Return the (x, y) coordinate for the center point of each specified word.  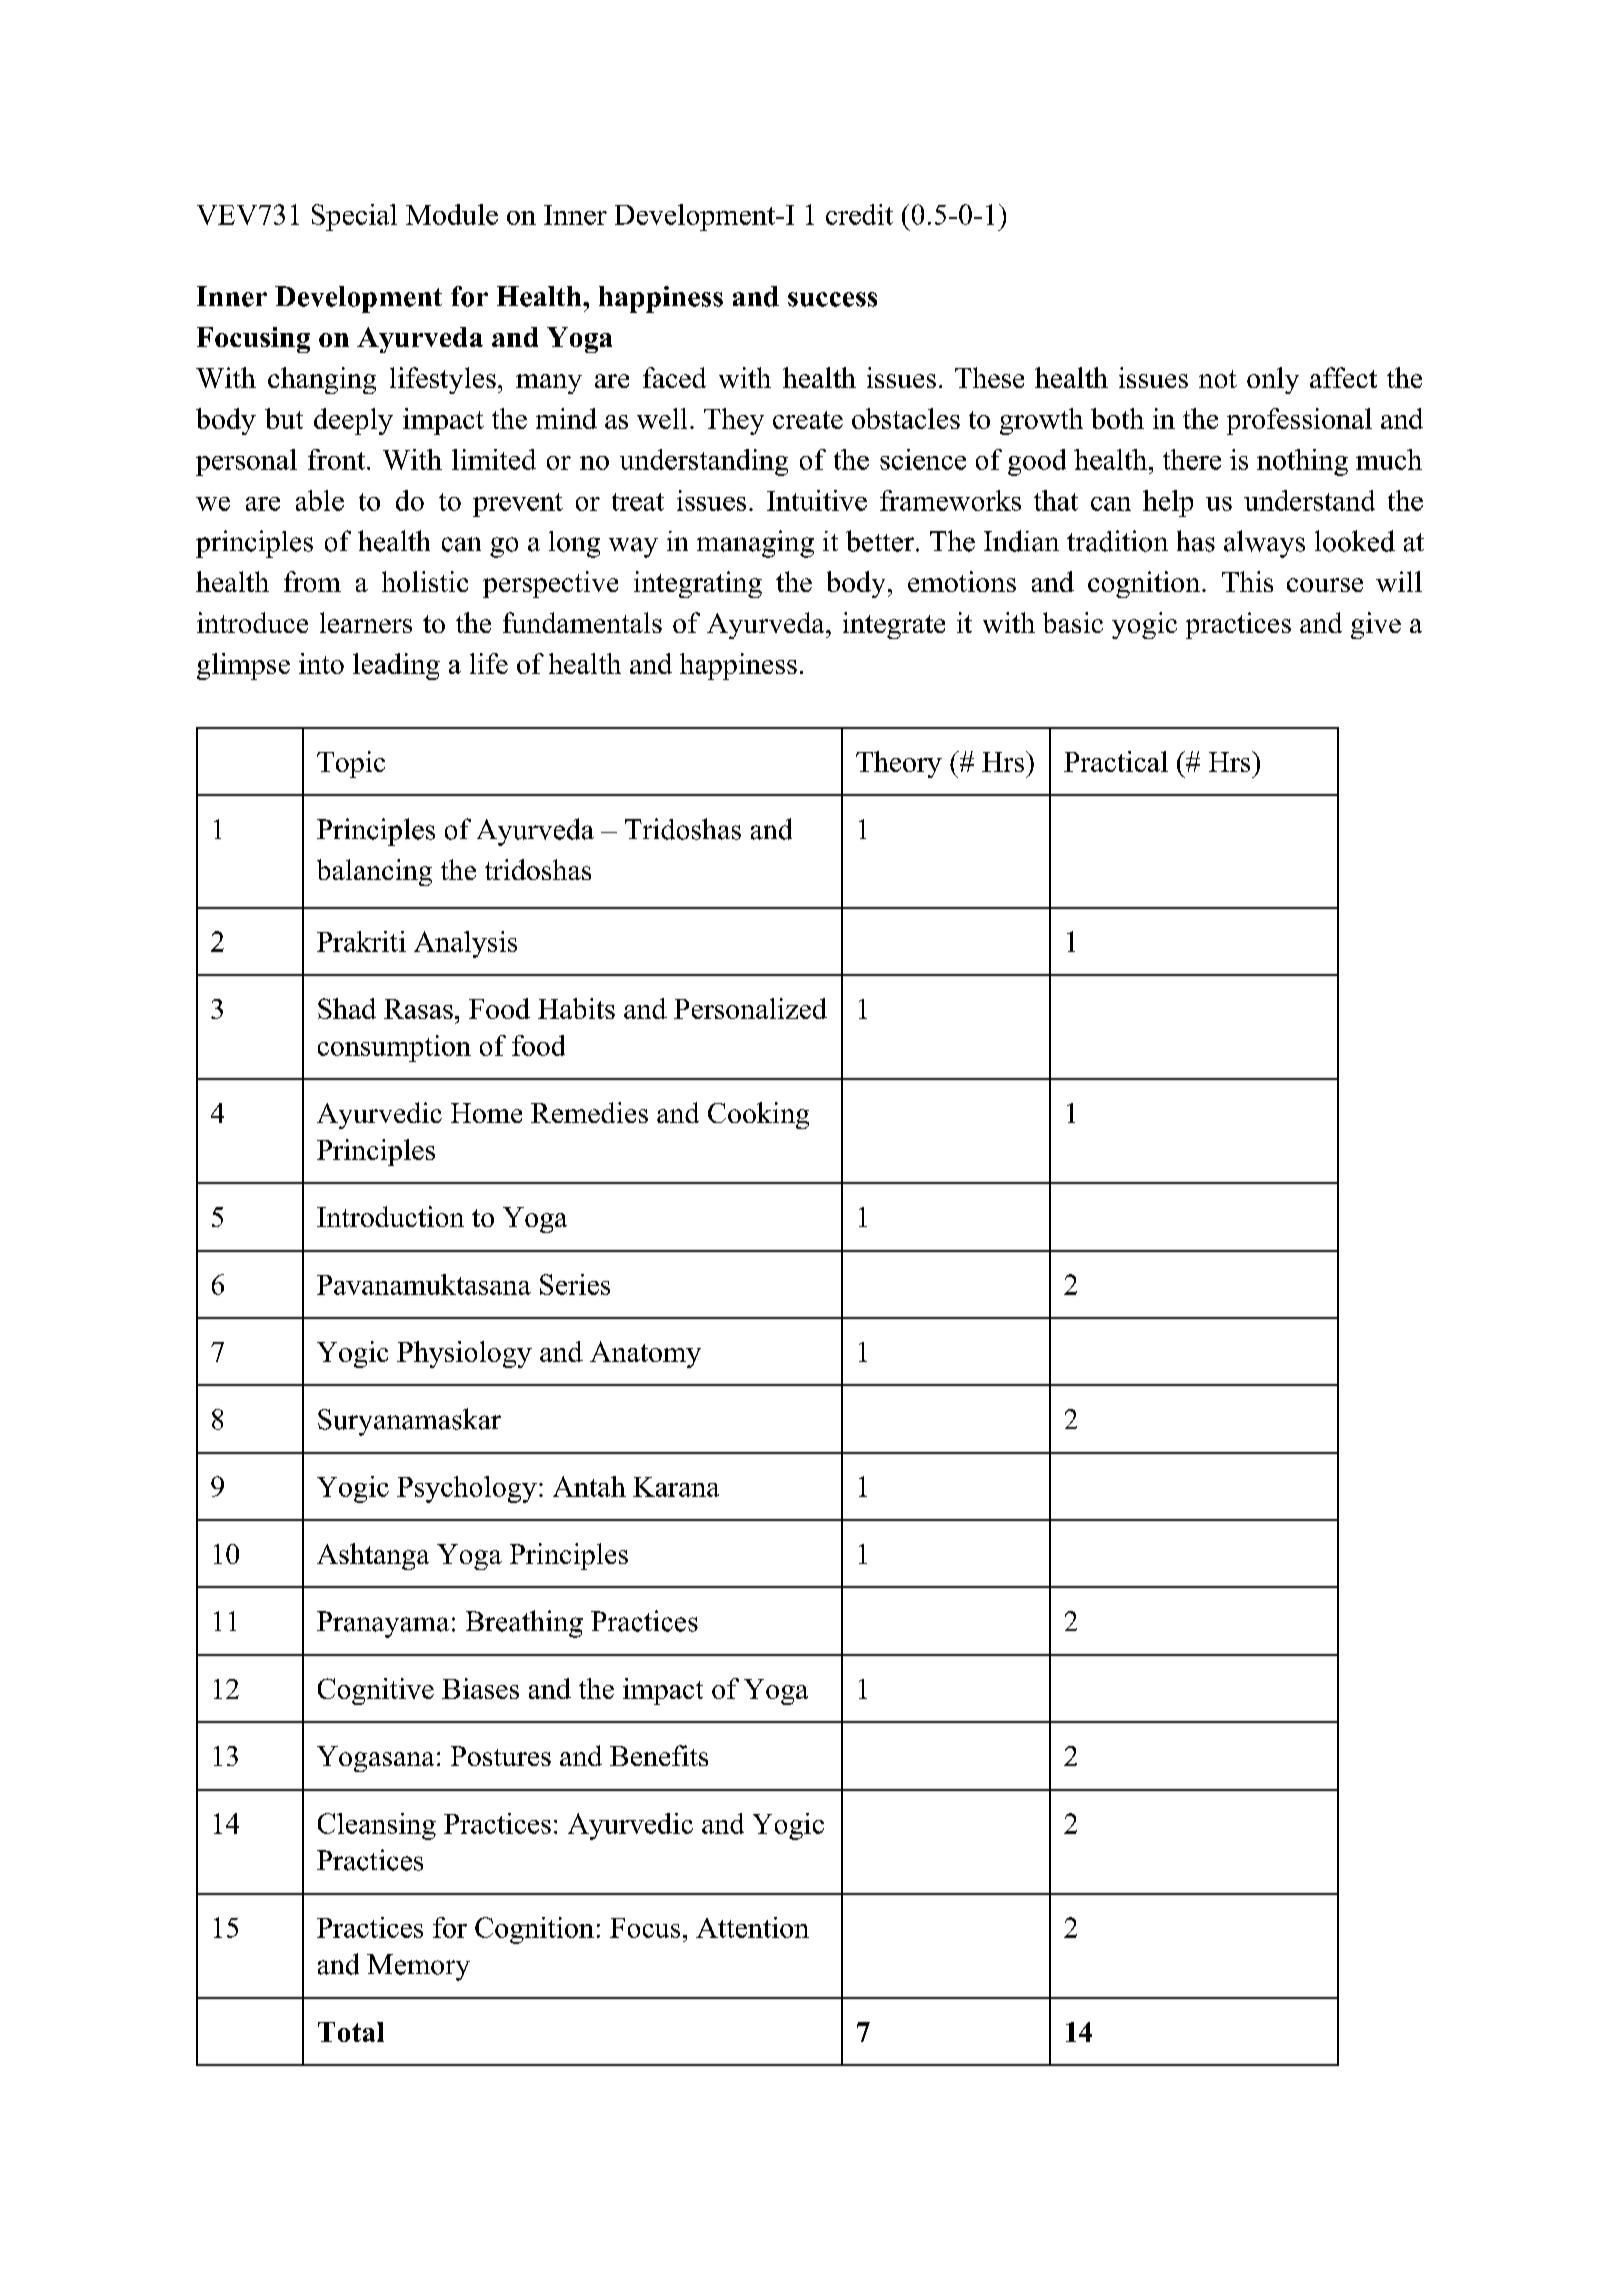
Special (354, 217)
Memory (418, 1967)
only (1273, 380)
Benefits (659, 1755)
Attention (752, 1927)
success (832, 299)
